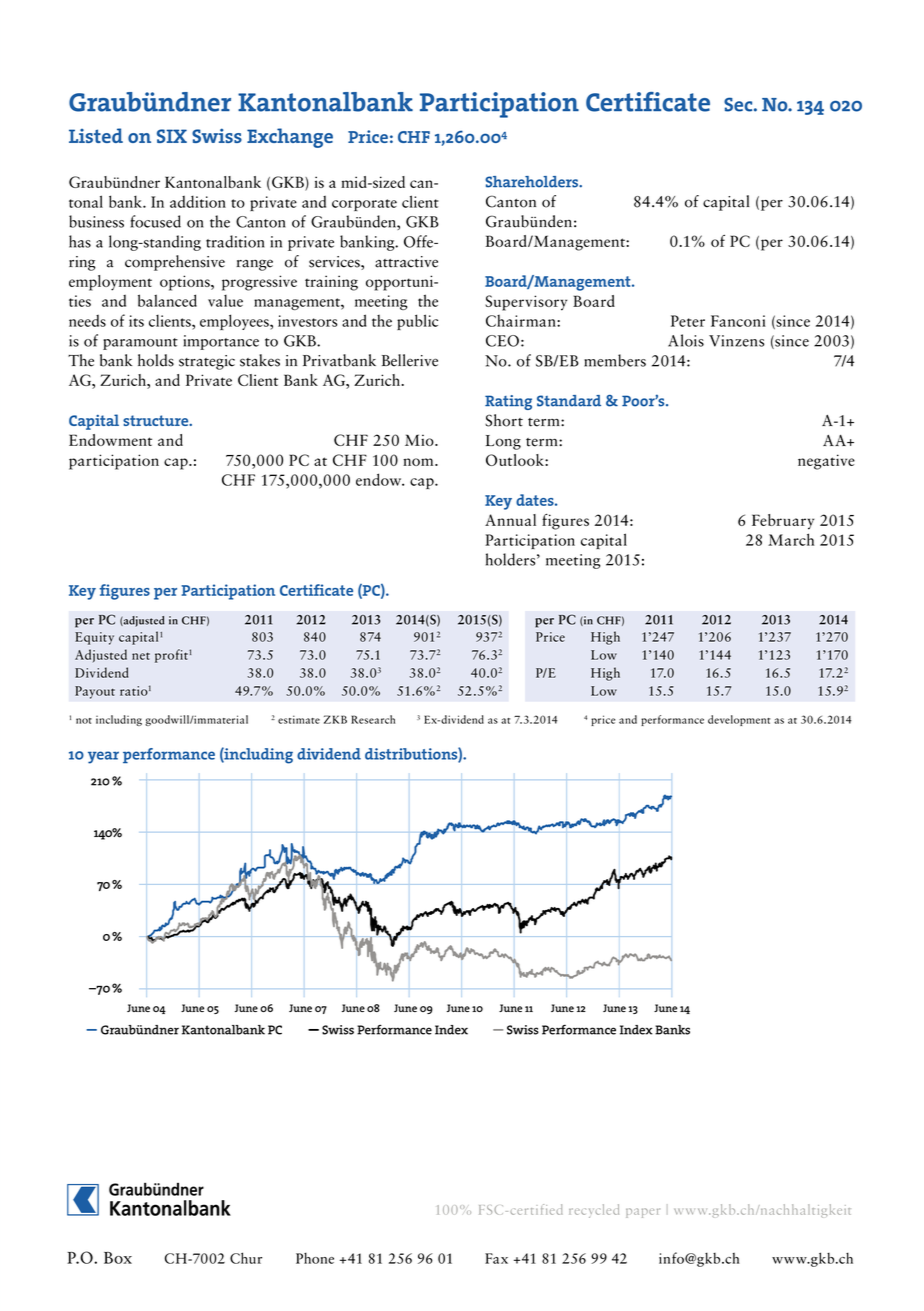  I want to click on Box, so click(118, 1258).
